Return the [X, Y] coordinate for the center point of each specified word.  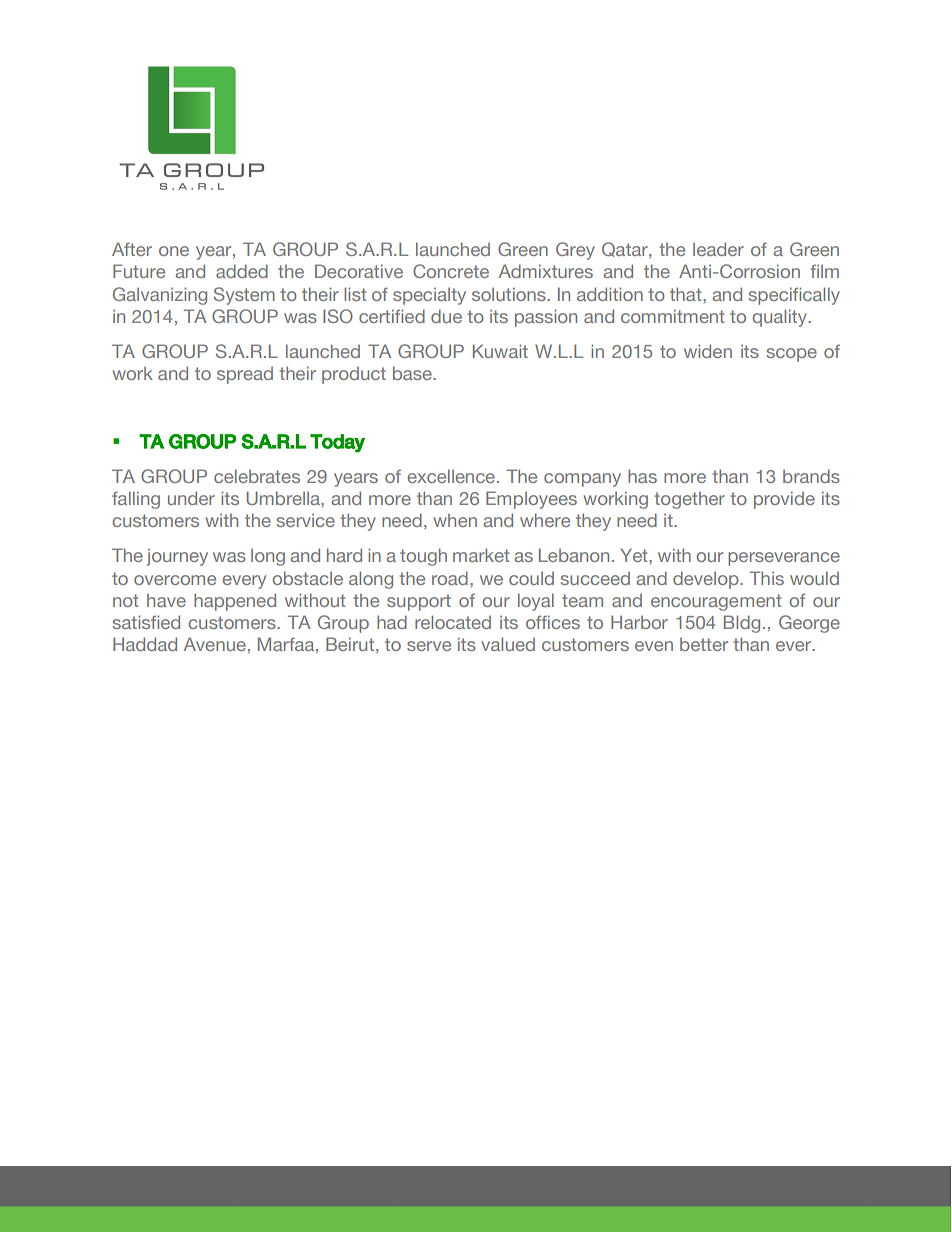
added [242, 271]
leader [718, 249]
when [455, 520]
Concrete [451, 271]
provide [784, 500]
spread [245, 375]
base [413, 373]
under [191, 498]
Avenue [215, 644]
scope [792, 355]
